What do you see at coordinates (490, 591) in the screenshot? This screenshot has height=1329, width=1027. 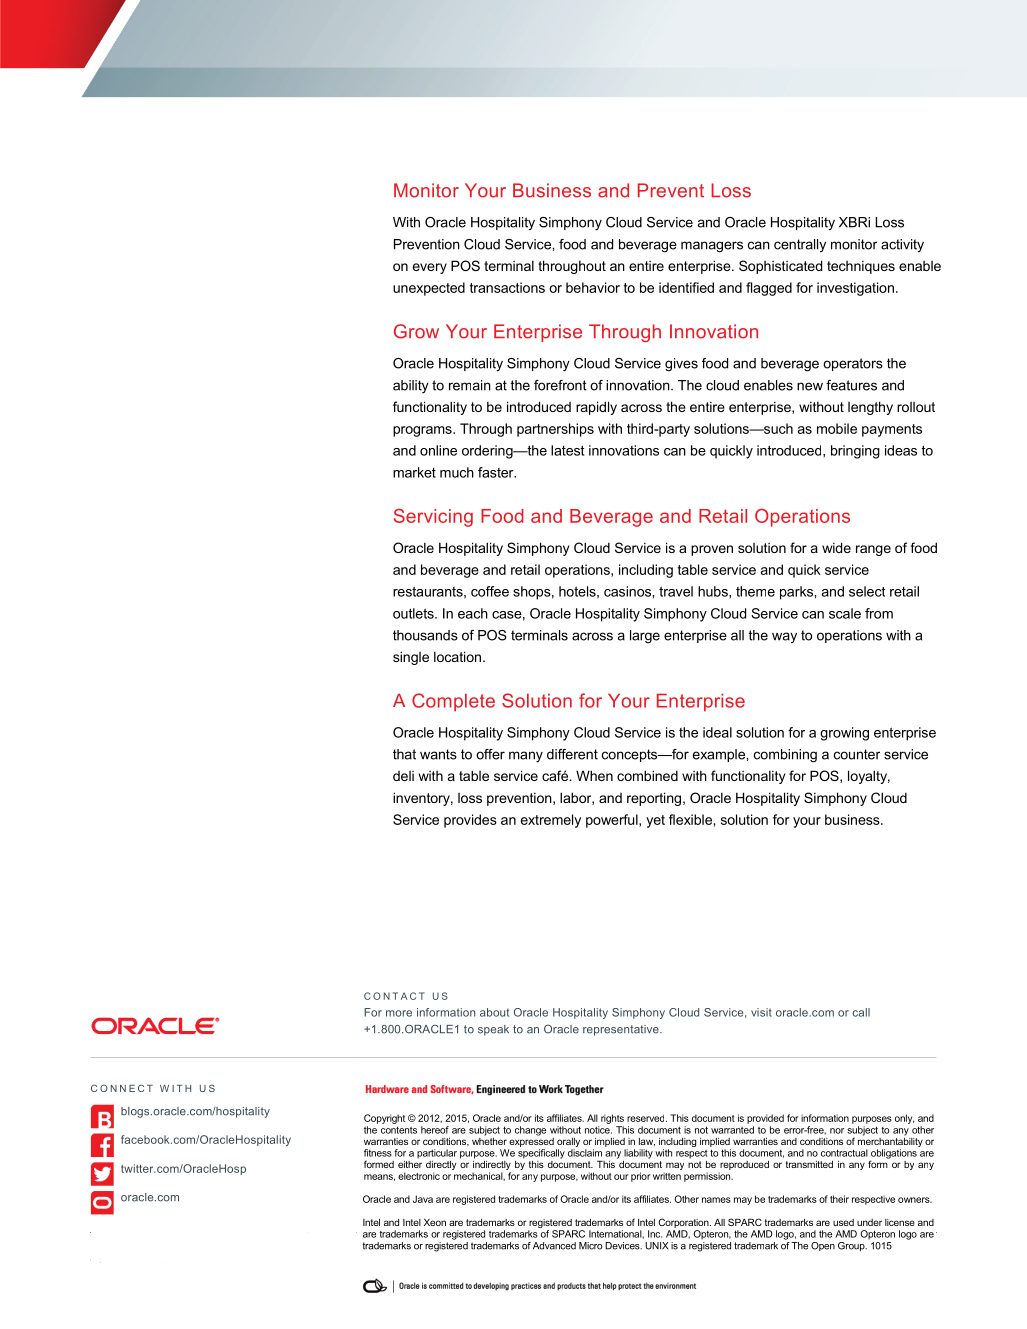 I see `coffee` at bounding box center [490, 591].
